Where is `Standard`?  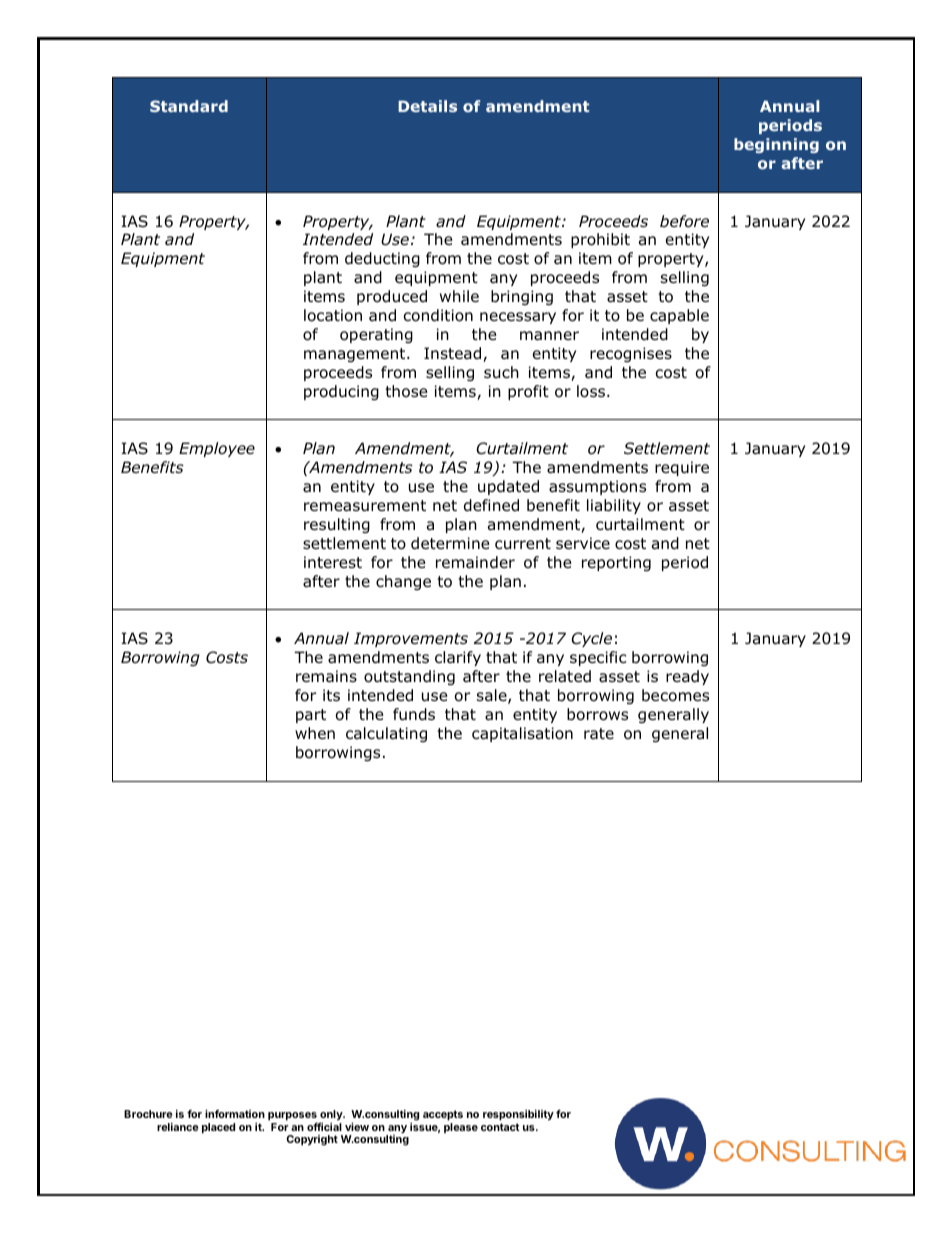 Standard is located at coordinates (189, 106).
